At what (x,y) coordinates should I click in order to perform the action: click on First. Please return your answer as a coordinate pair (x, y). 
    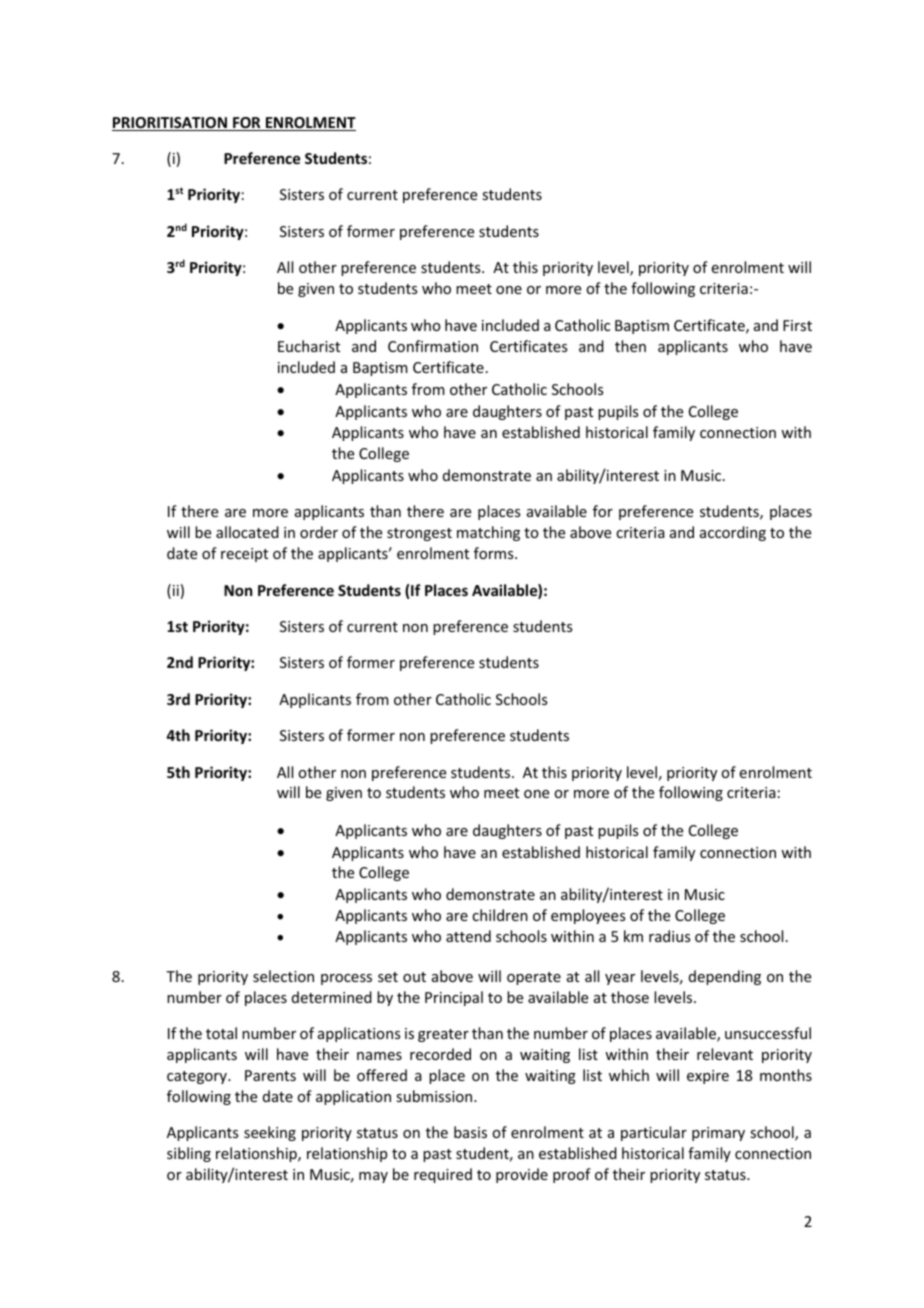
    Looking at the image, I should click on (797, 325).
